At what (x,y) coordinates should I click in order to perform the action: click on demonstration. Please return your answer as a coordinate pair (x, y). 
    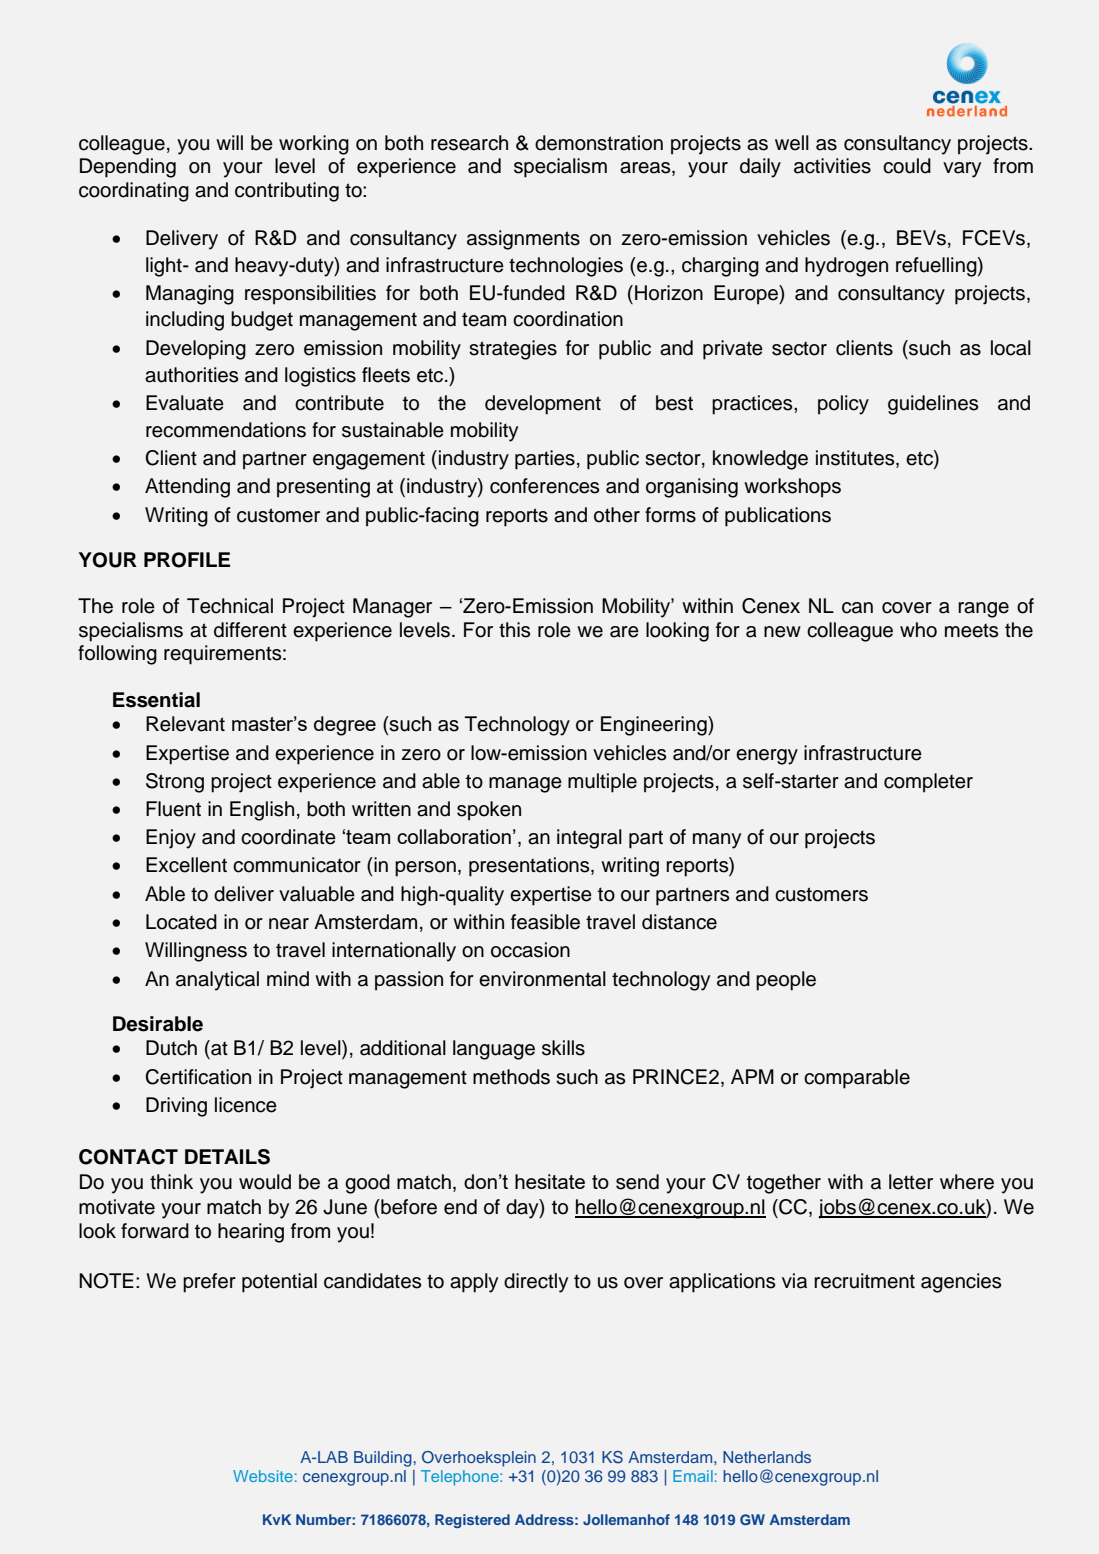
    Looking at the image, I should click on (599, 143).
